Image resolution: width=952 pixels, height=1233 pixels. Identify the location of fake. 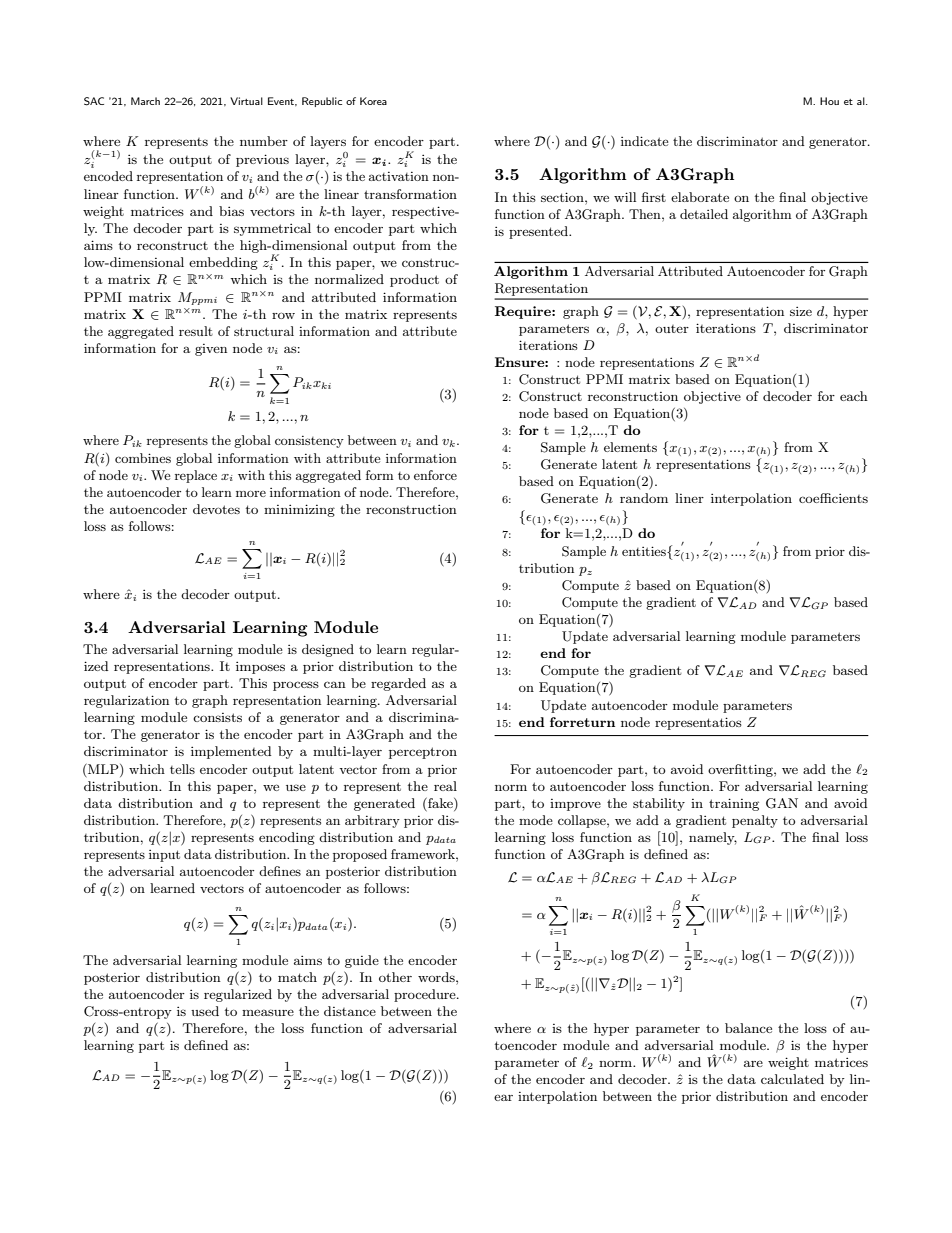
(440, 802).
